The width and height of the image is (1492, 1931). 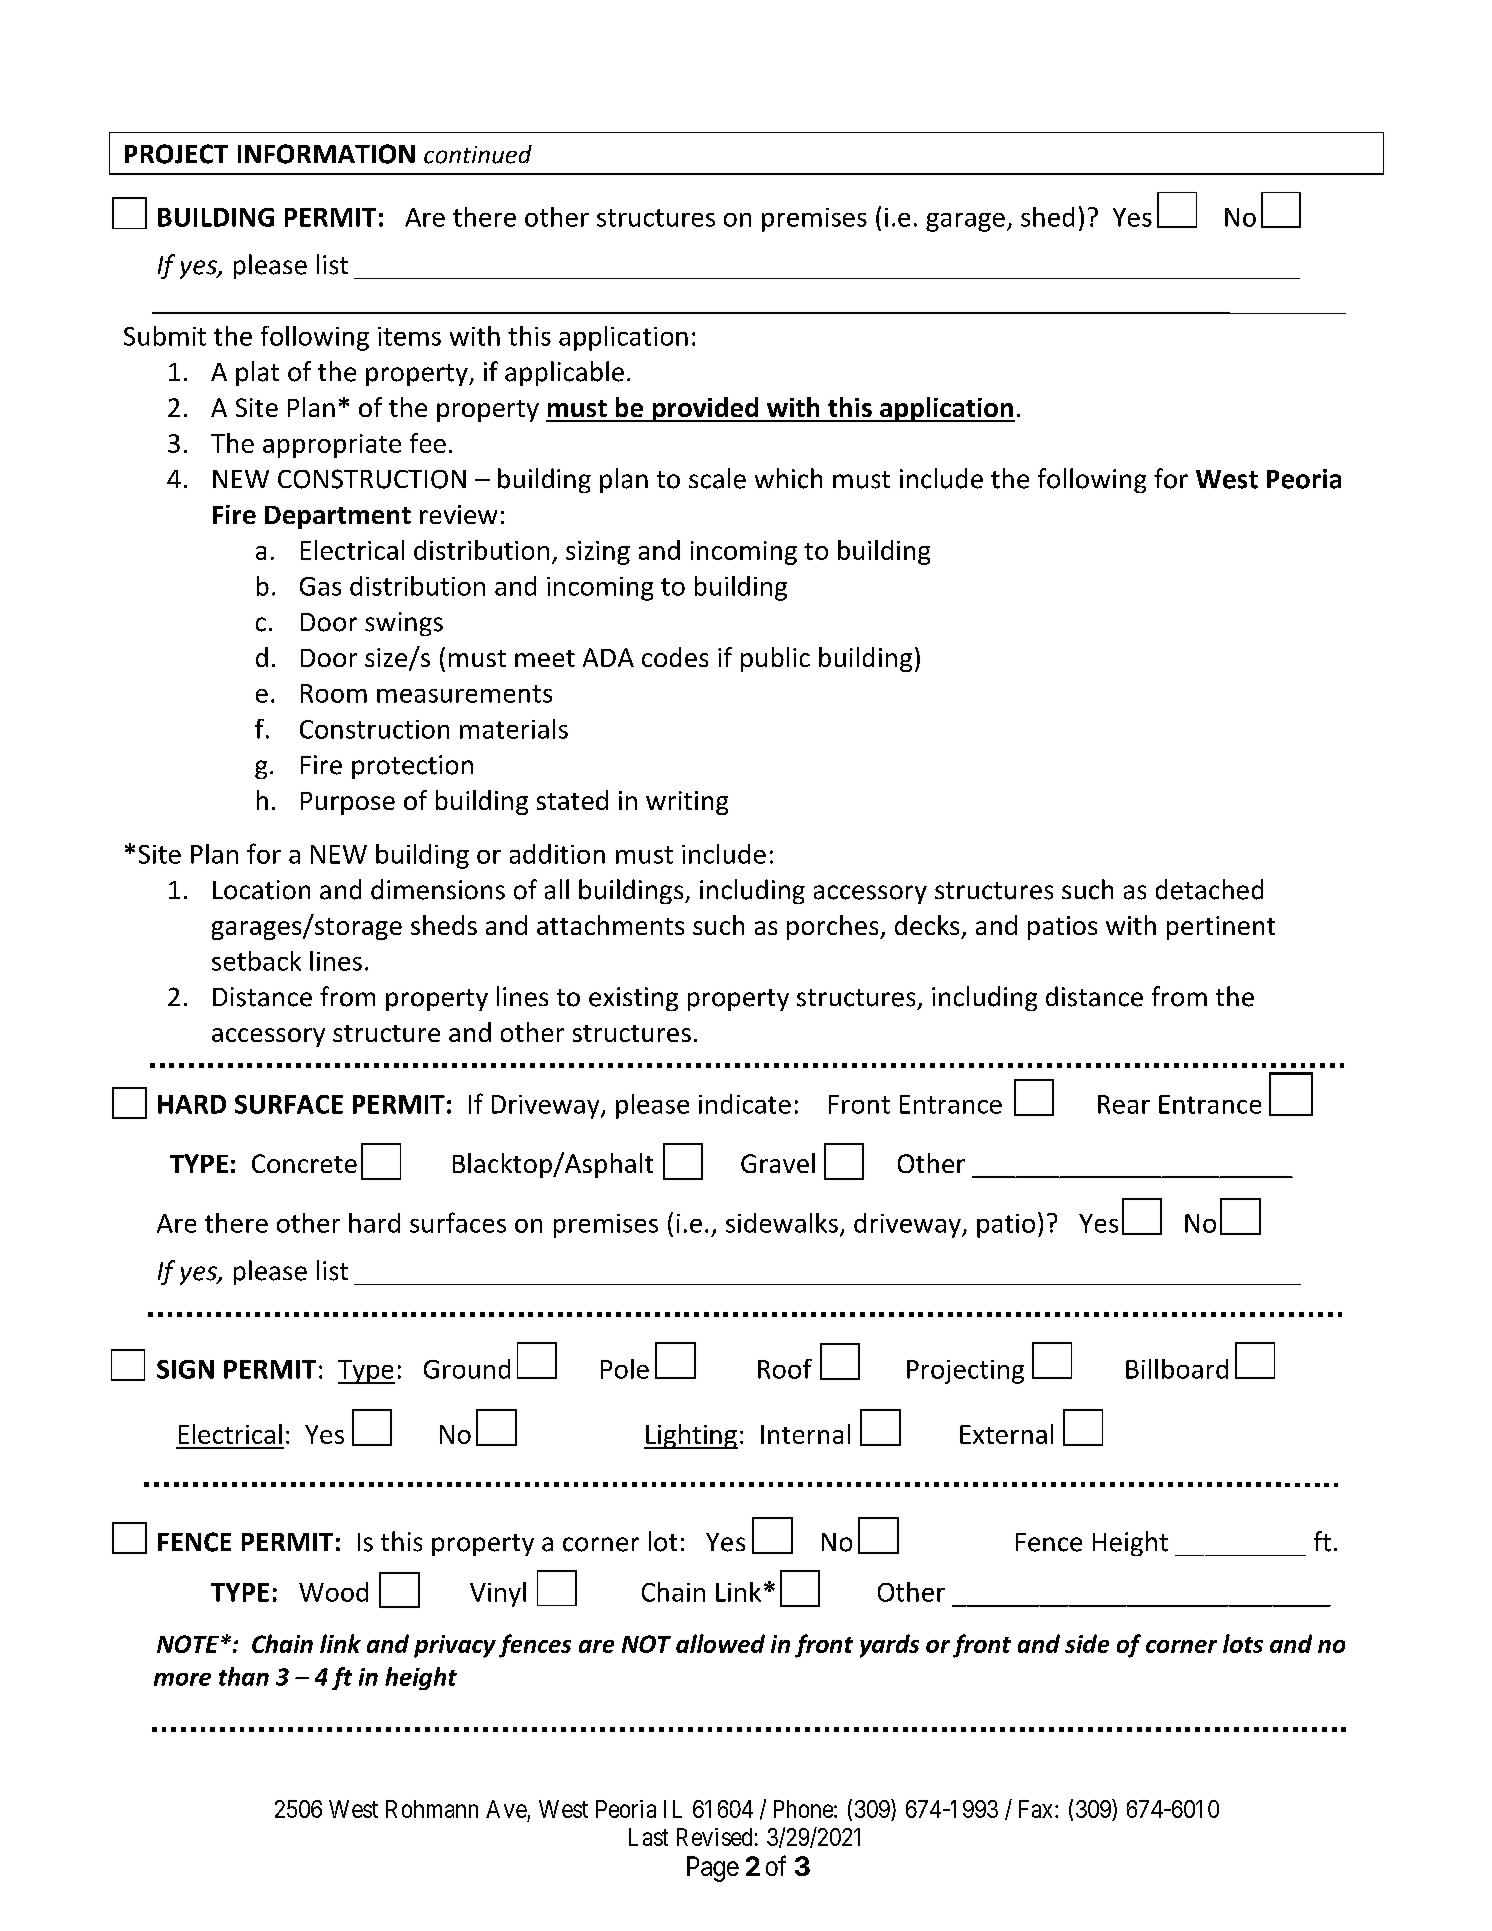 What do you see at coordinates (775, 659) in the image?
I see `public` at bounding box center [775, 659].
